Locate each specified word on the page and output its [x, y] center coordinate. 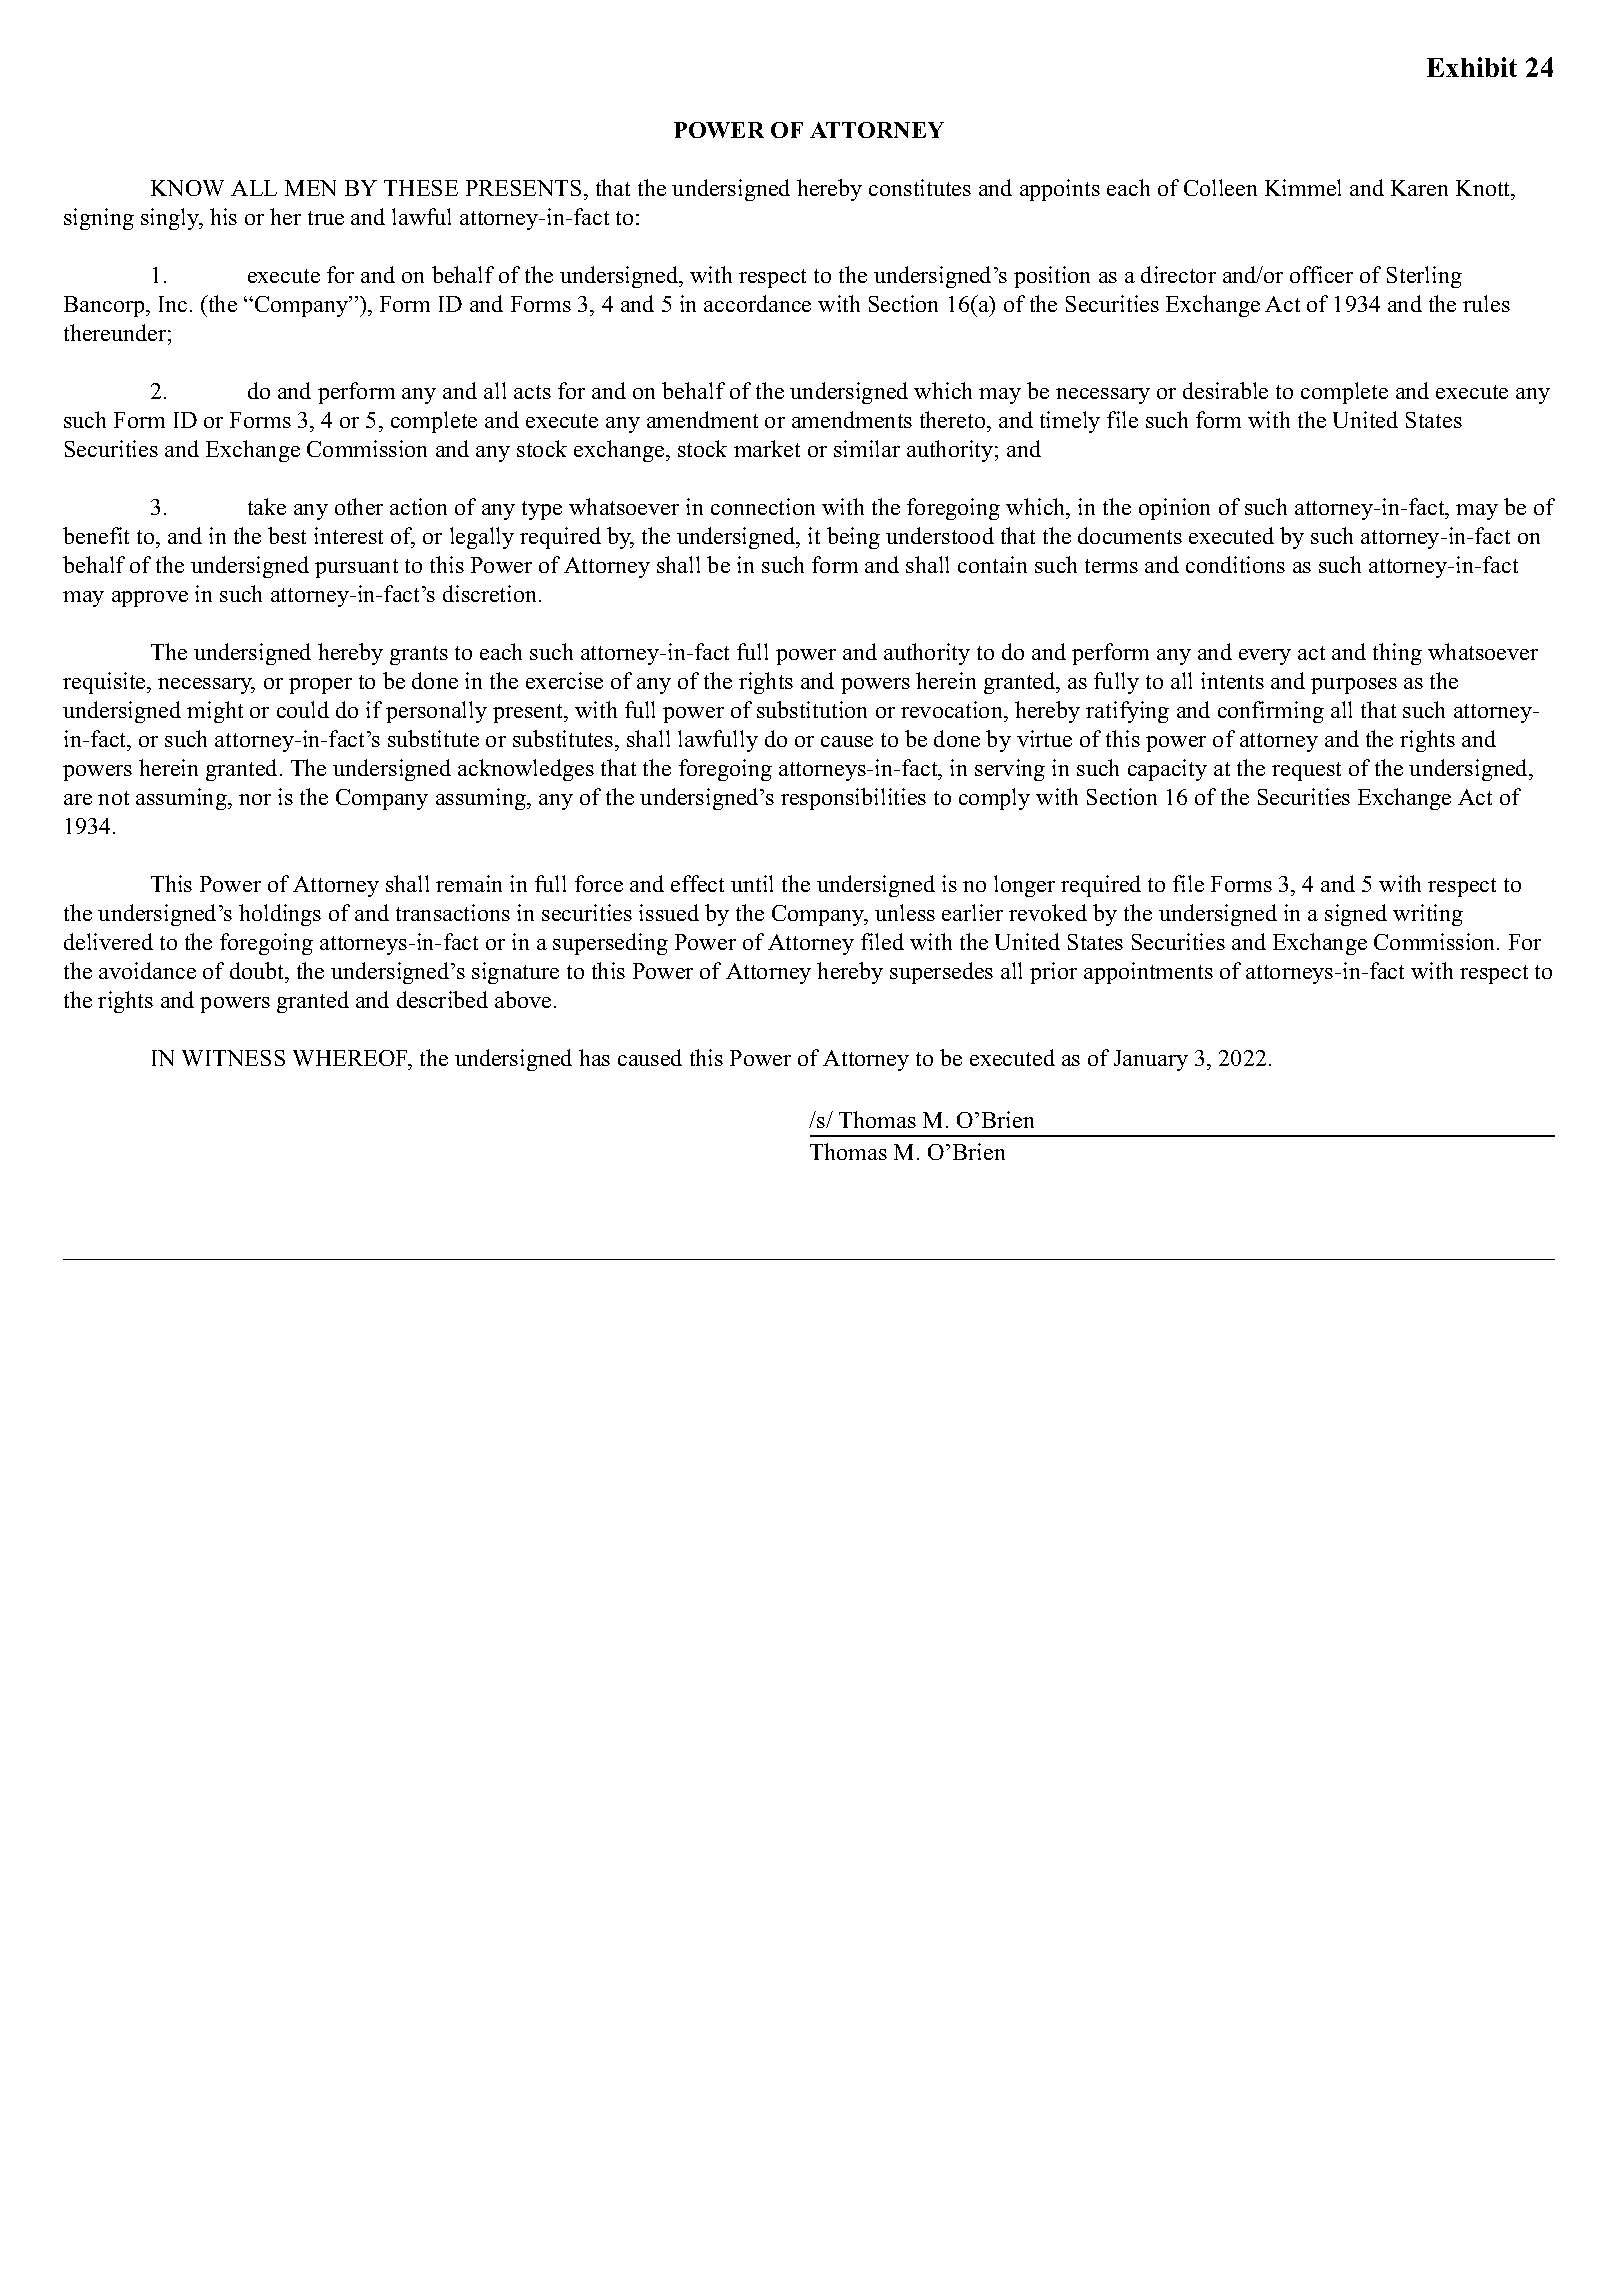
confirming [1271, 712]
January [1151, 1060]
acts [532, 392]
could [303, 709]
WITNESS [233, 1058]
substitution [812, 709]
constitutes [920, 187]
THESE [421, 188]
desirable [1225, 390]
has [594, 1057]
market [767, 448]
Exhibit [1472, 67]
